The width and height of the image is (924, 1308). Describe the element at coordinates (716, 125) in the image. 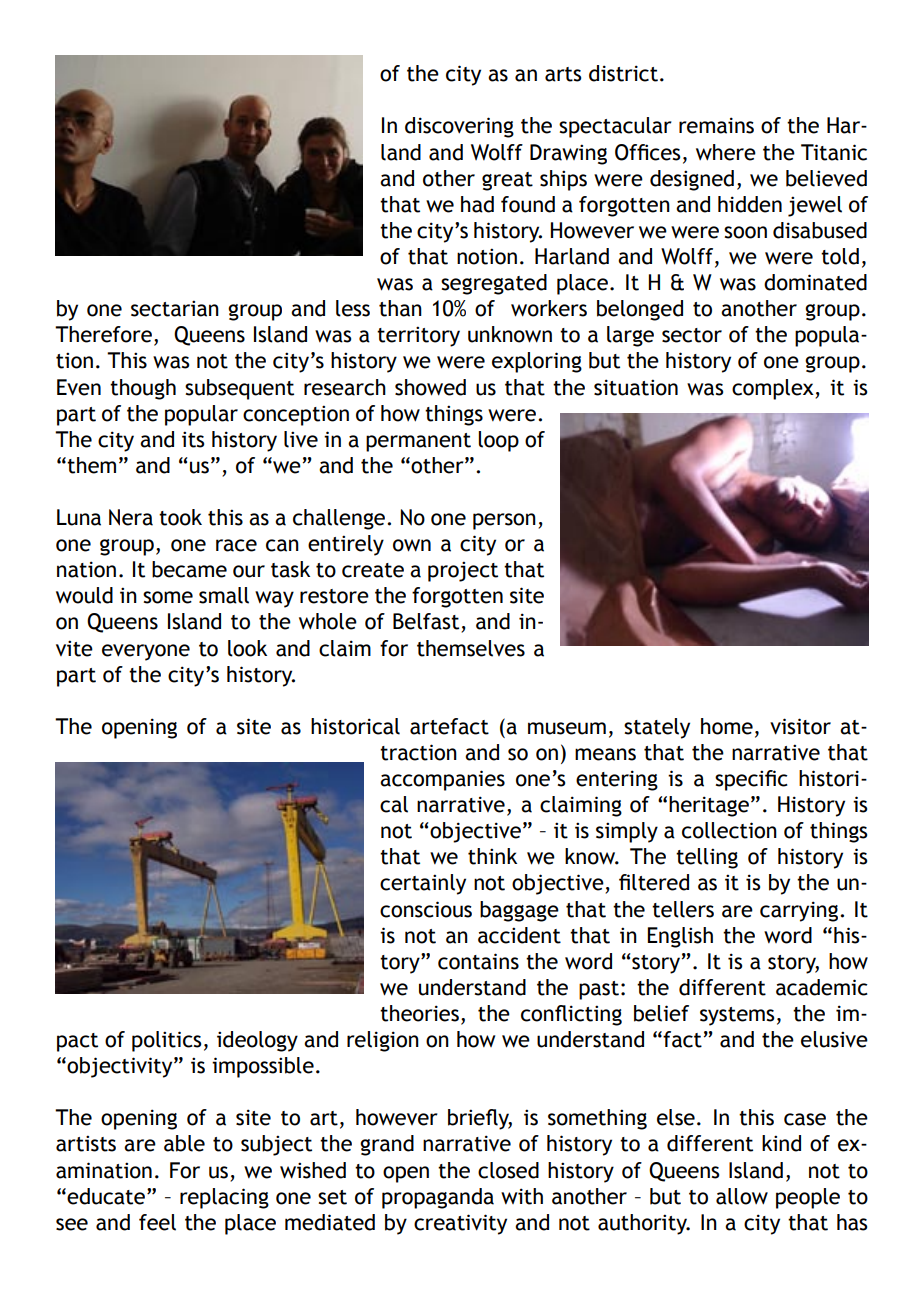

I see `remains` at that location.
